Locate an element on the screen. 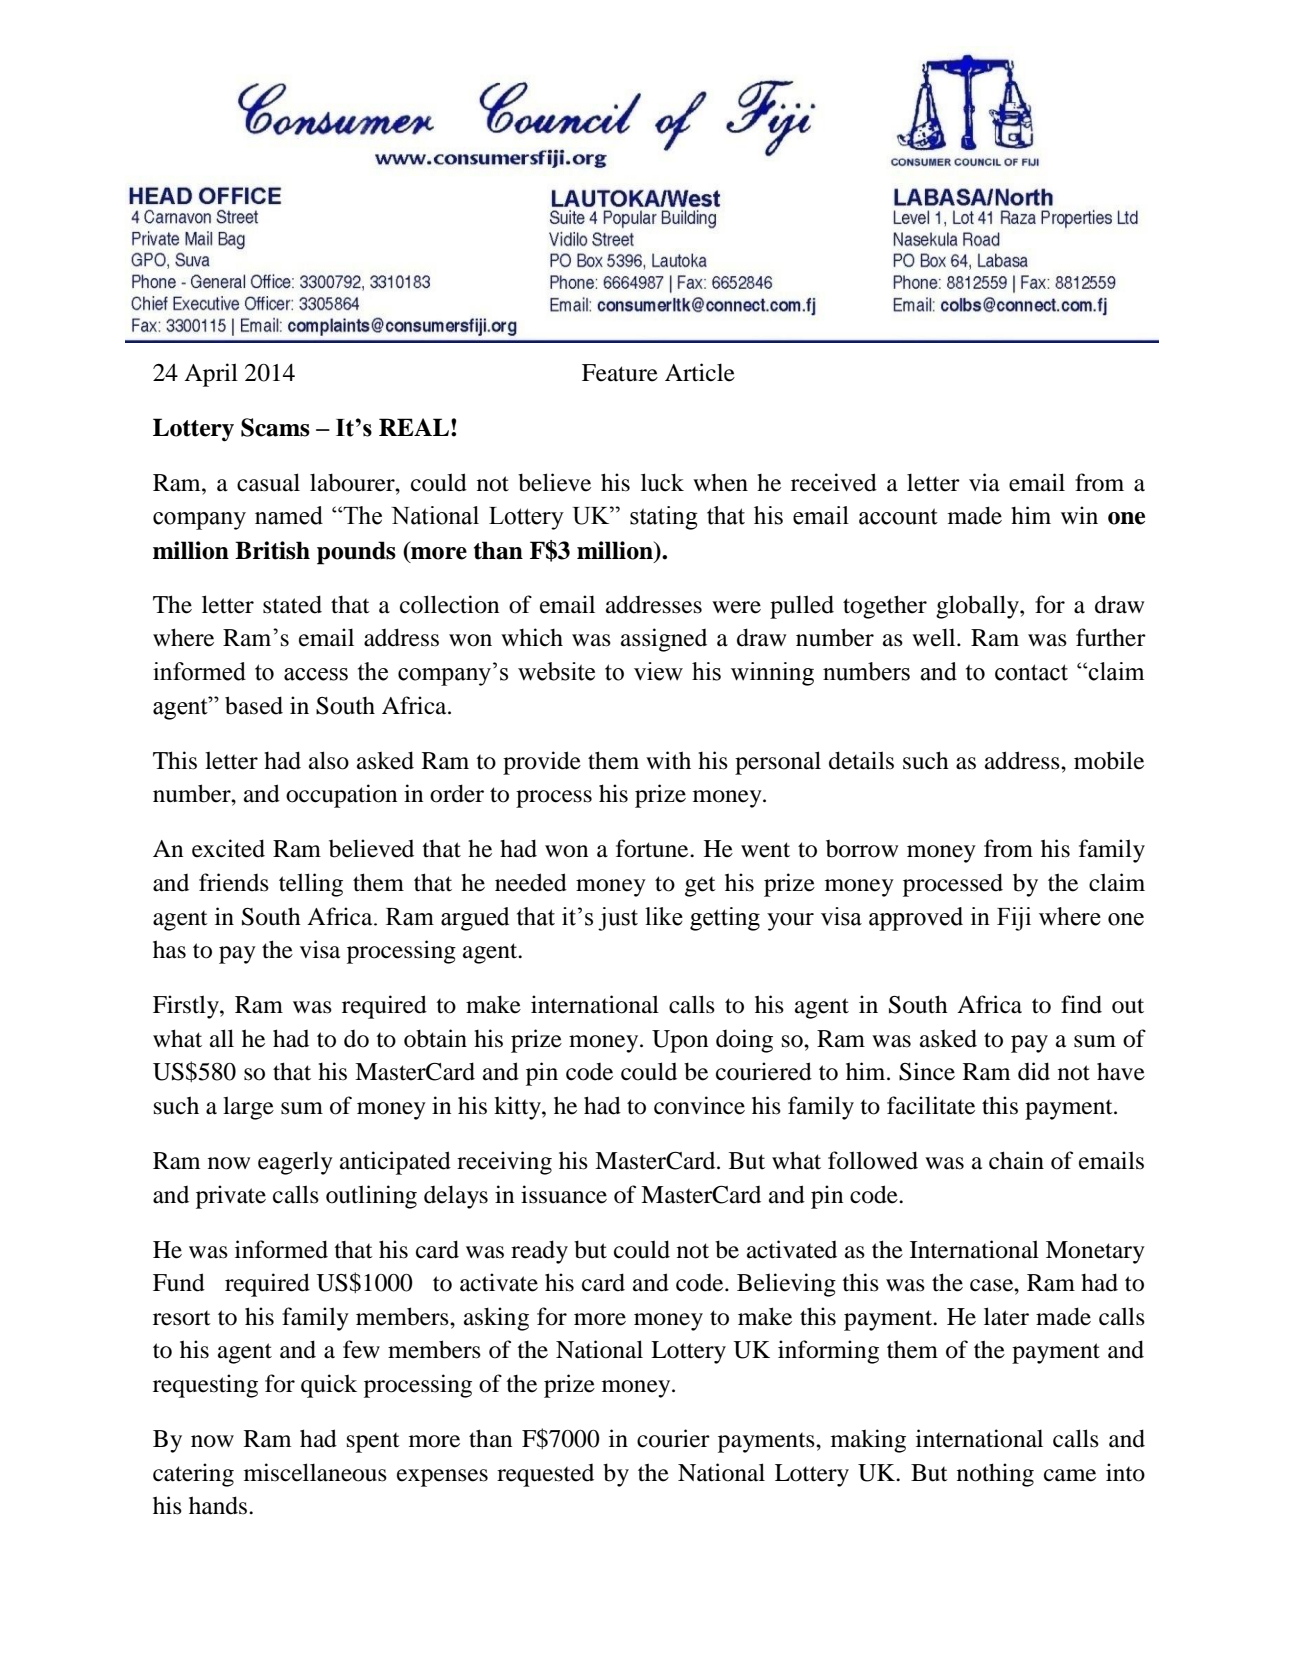 Image resolution: width=1298 pixels, height=1680 pixels. telling is located at coordinates (311, 885).
